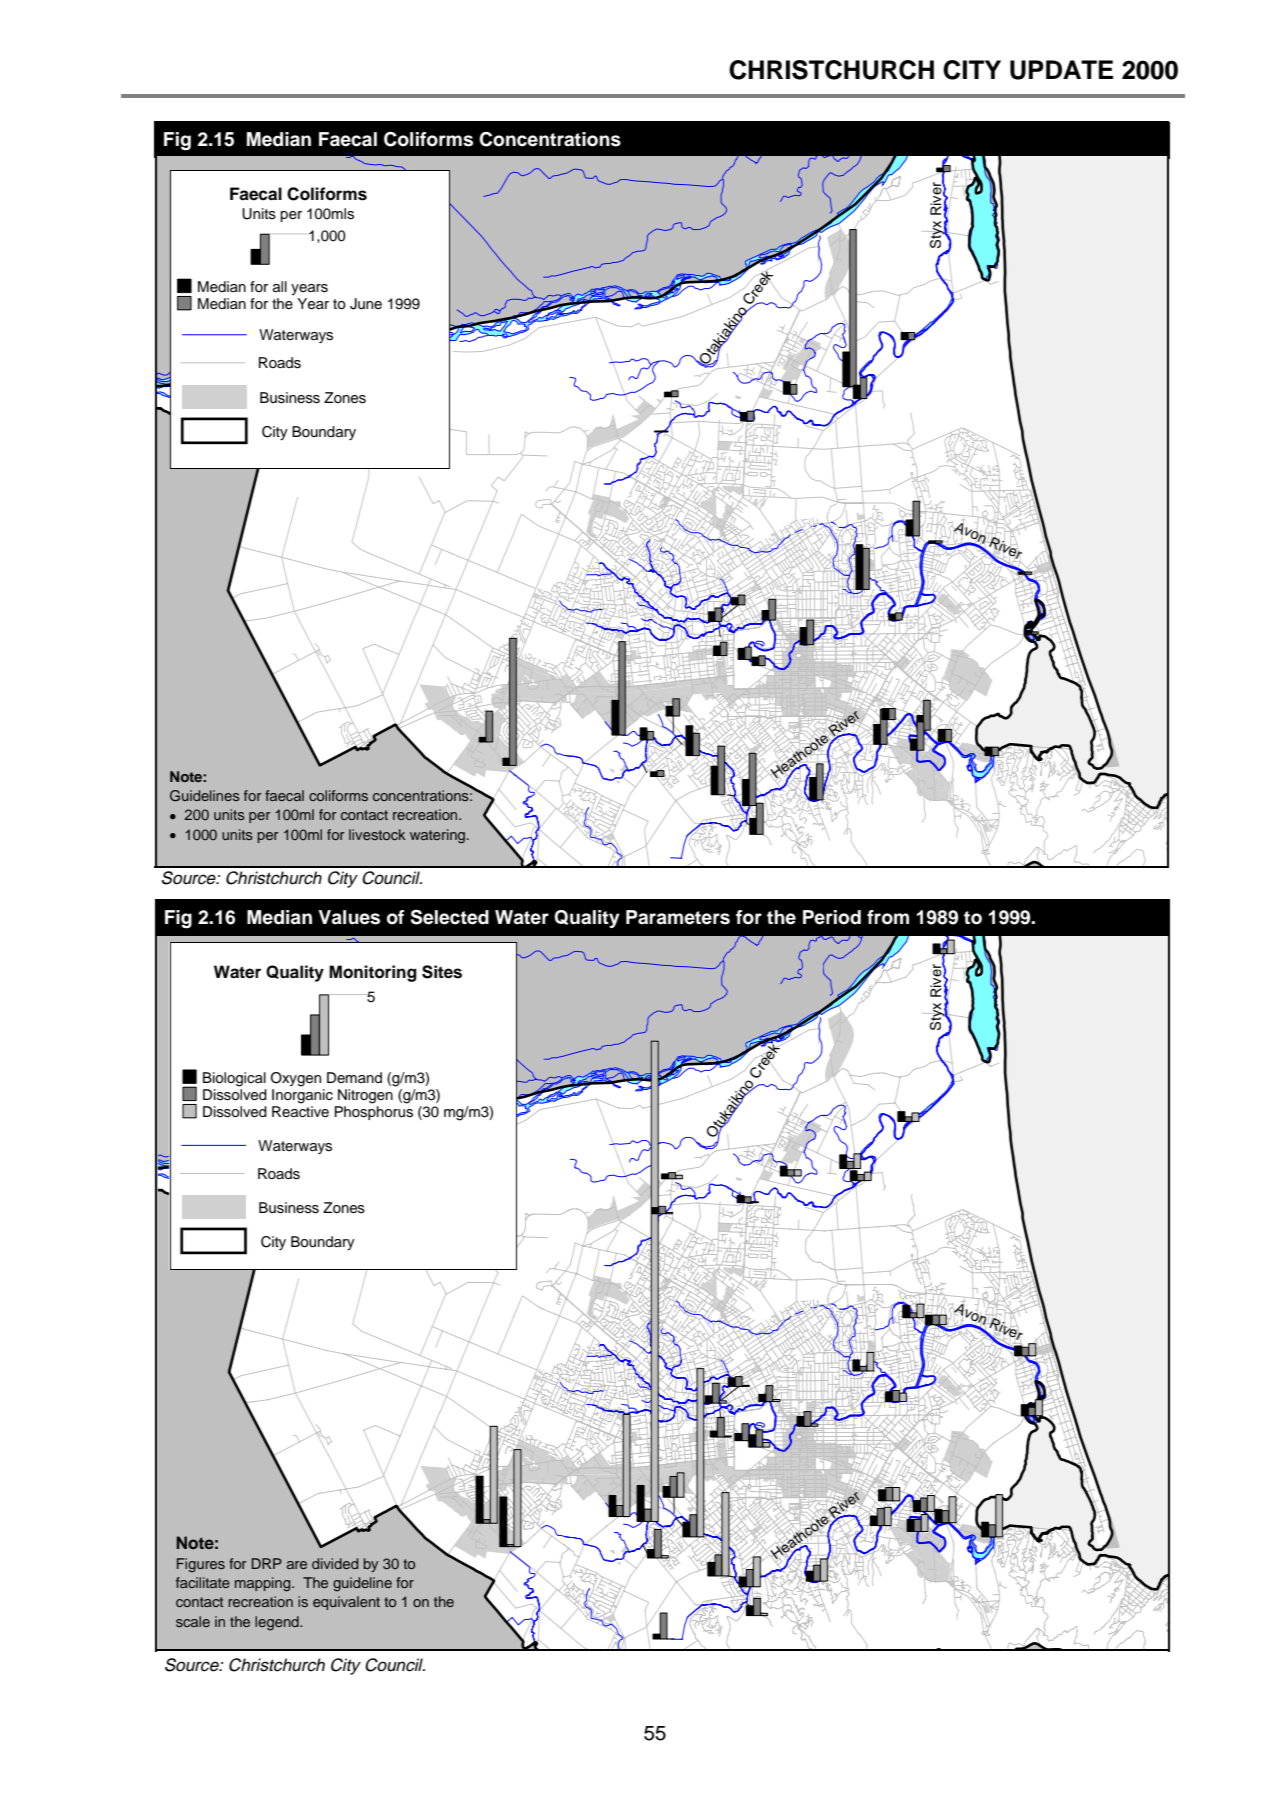  What do you see at coordinates (377, 834) in the screenshot?
I see `livestock` at bounding box center [377, 834].
